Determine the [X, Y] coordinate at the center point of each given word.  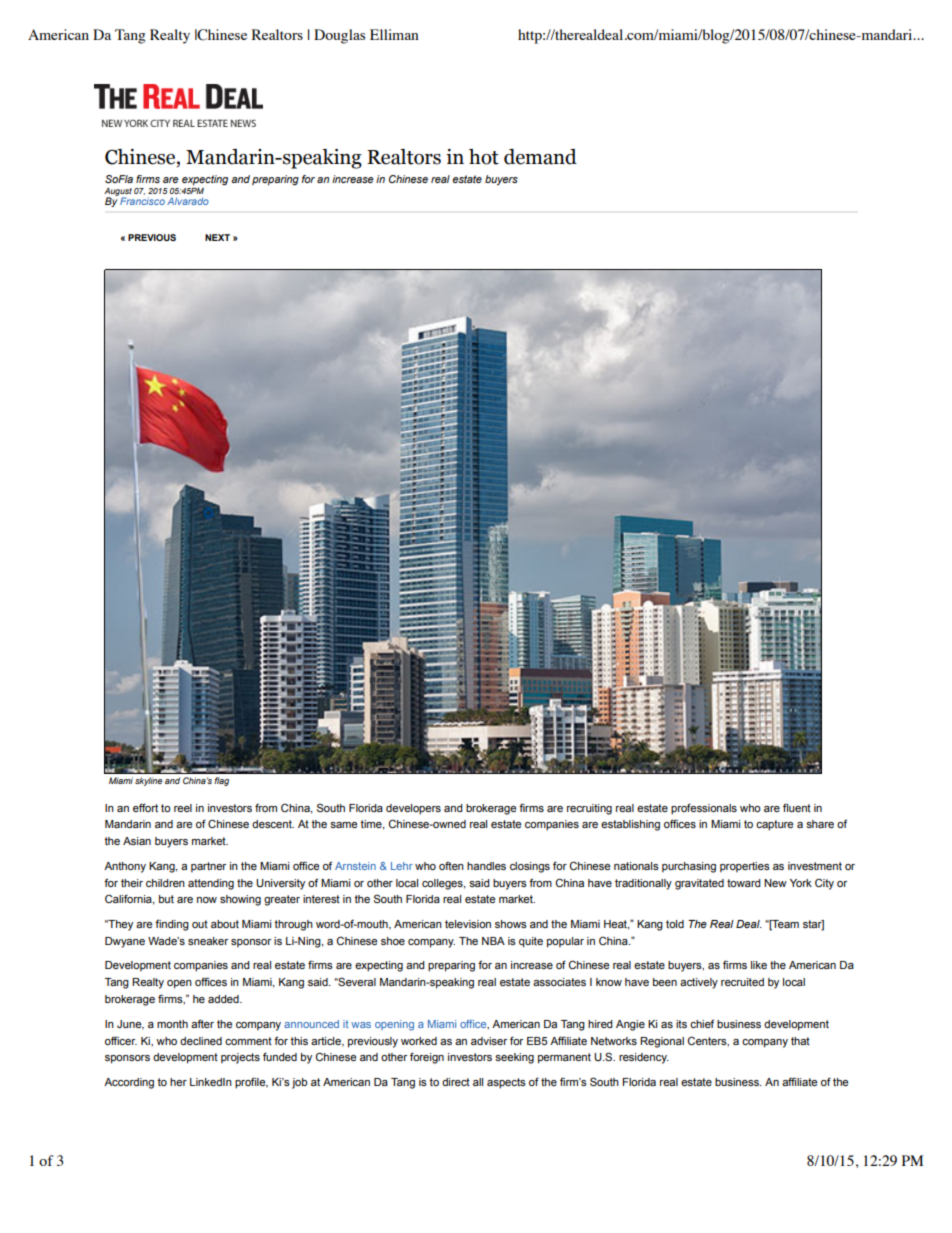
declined [201, 1041]
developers [413, 809]
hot [484, 157]
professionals [704, 809]
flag [221, 781]
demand [540, 157]
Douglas [339, 36]
